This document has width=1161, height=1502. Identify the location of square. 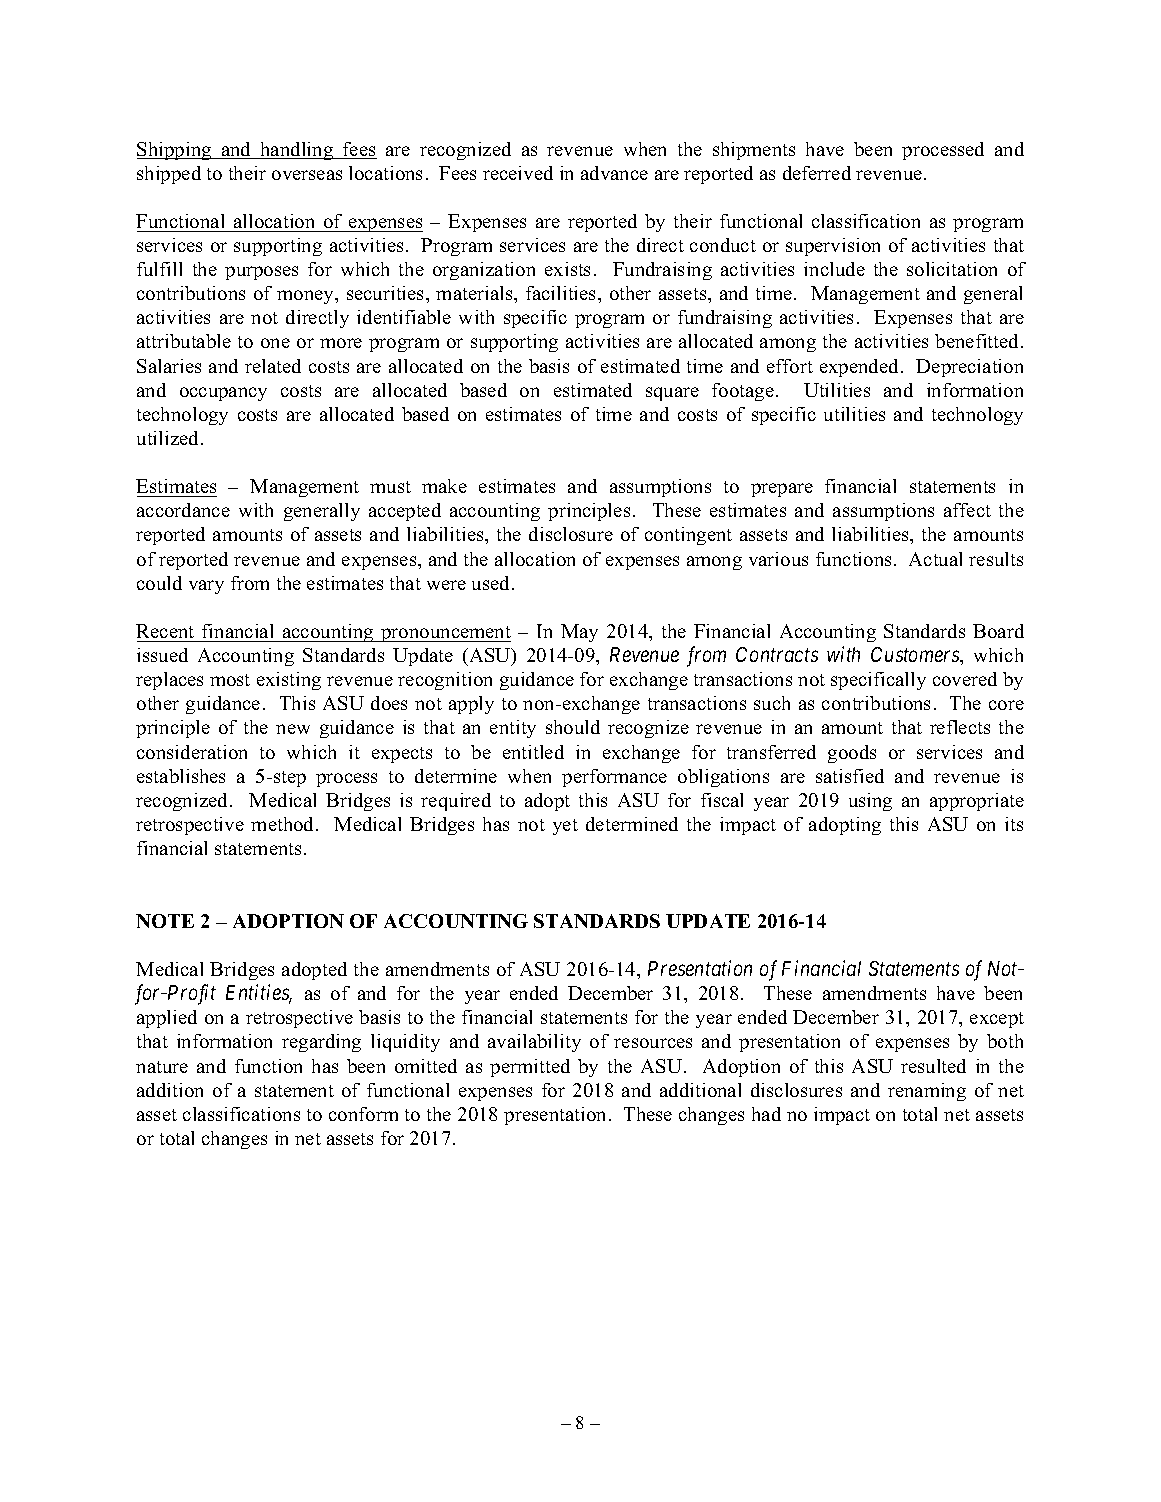
(672, 394).
